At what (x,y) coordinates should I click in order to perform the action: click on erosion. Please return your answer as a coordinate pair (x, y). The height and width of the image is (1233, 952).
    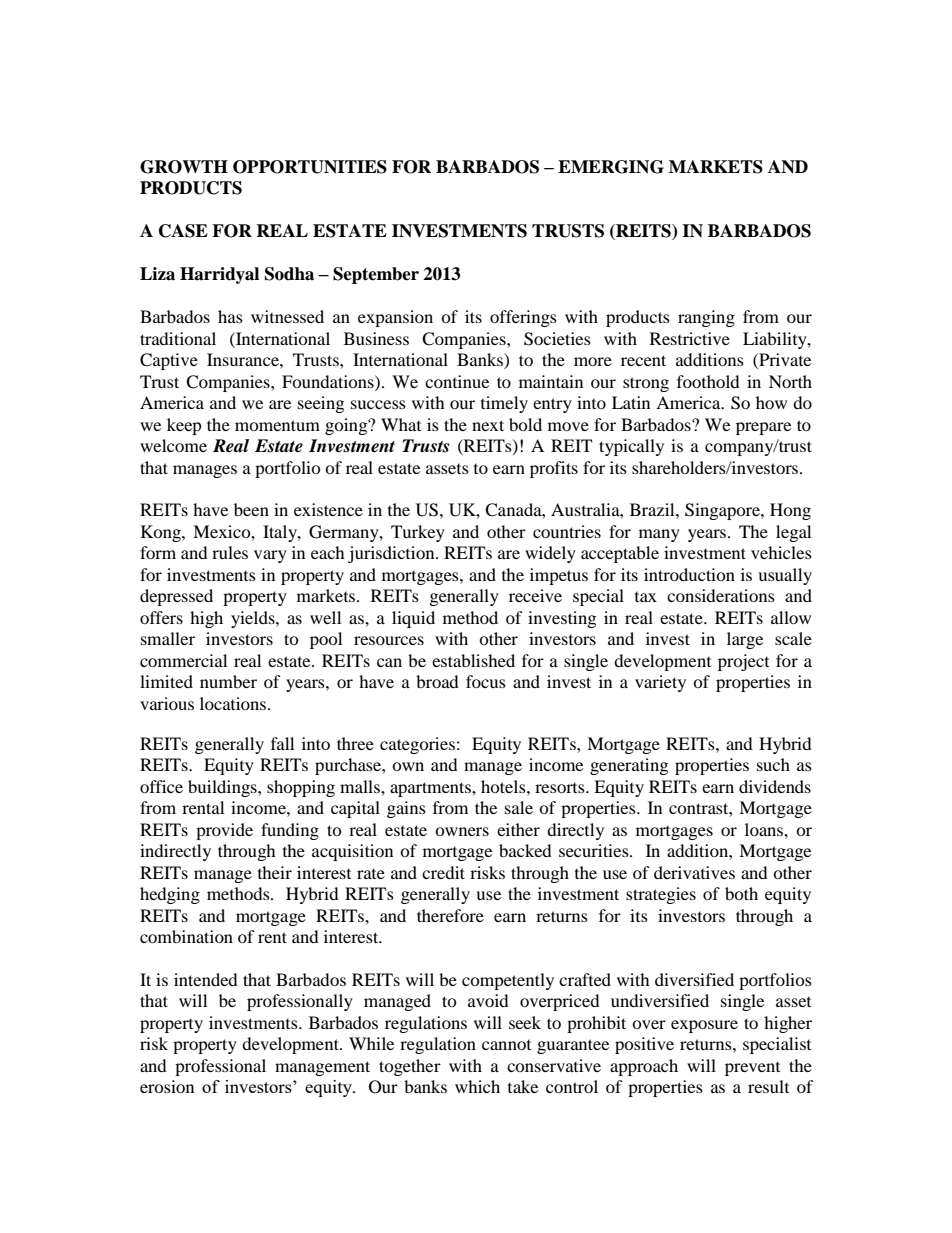
    Looking at the image, I should click on (167, 1086).
